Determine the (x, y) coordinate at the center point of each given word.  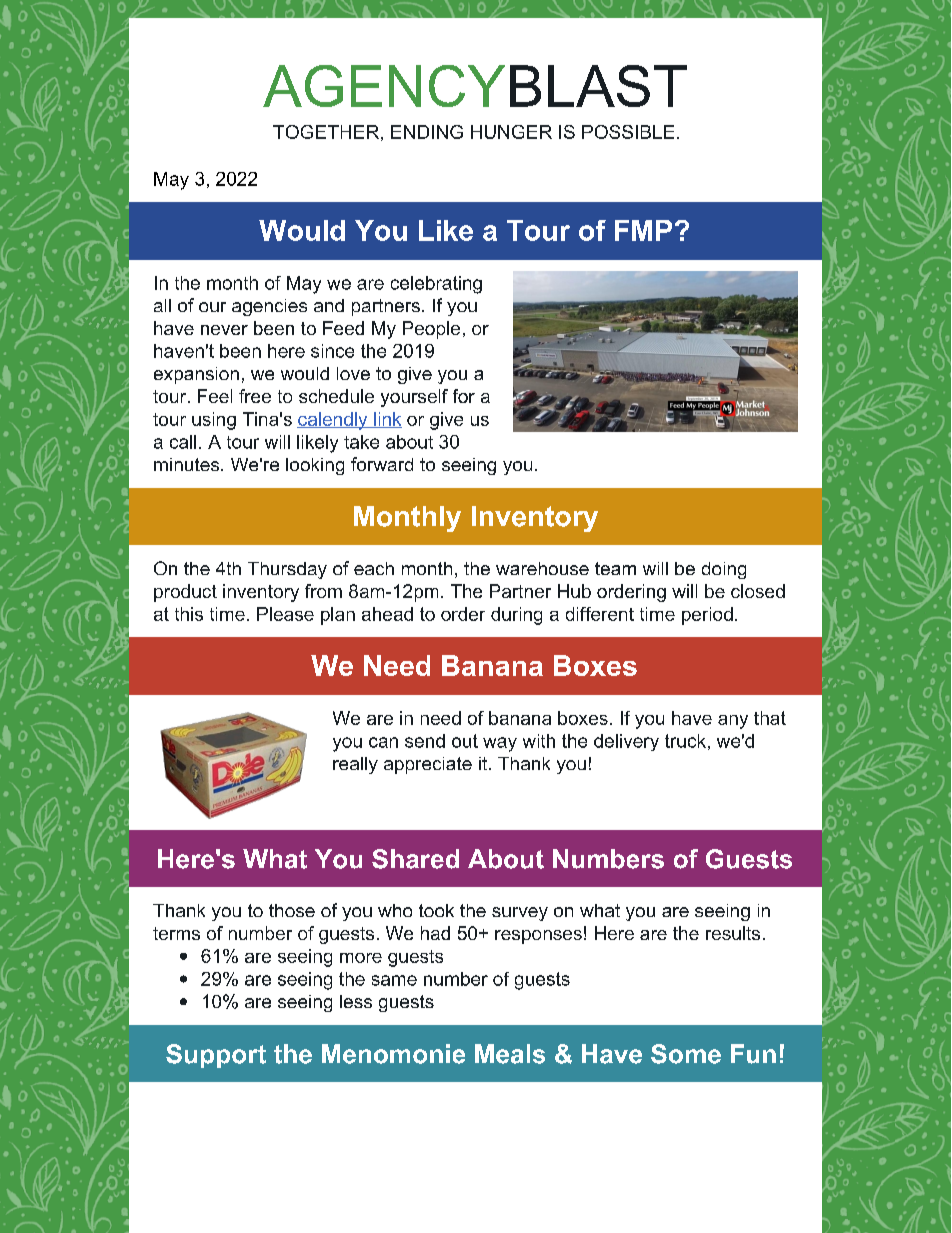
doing (724, 570)
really (355, 765)
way (500, 744)
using (214, 421)
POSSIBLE (628, 132)
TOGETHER (326, 132)
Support (216, 1056)
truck (685, 741)
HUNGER (511, 132)
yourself (414, 398)
